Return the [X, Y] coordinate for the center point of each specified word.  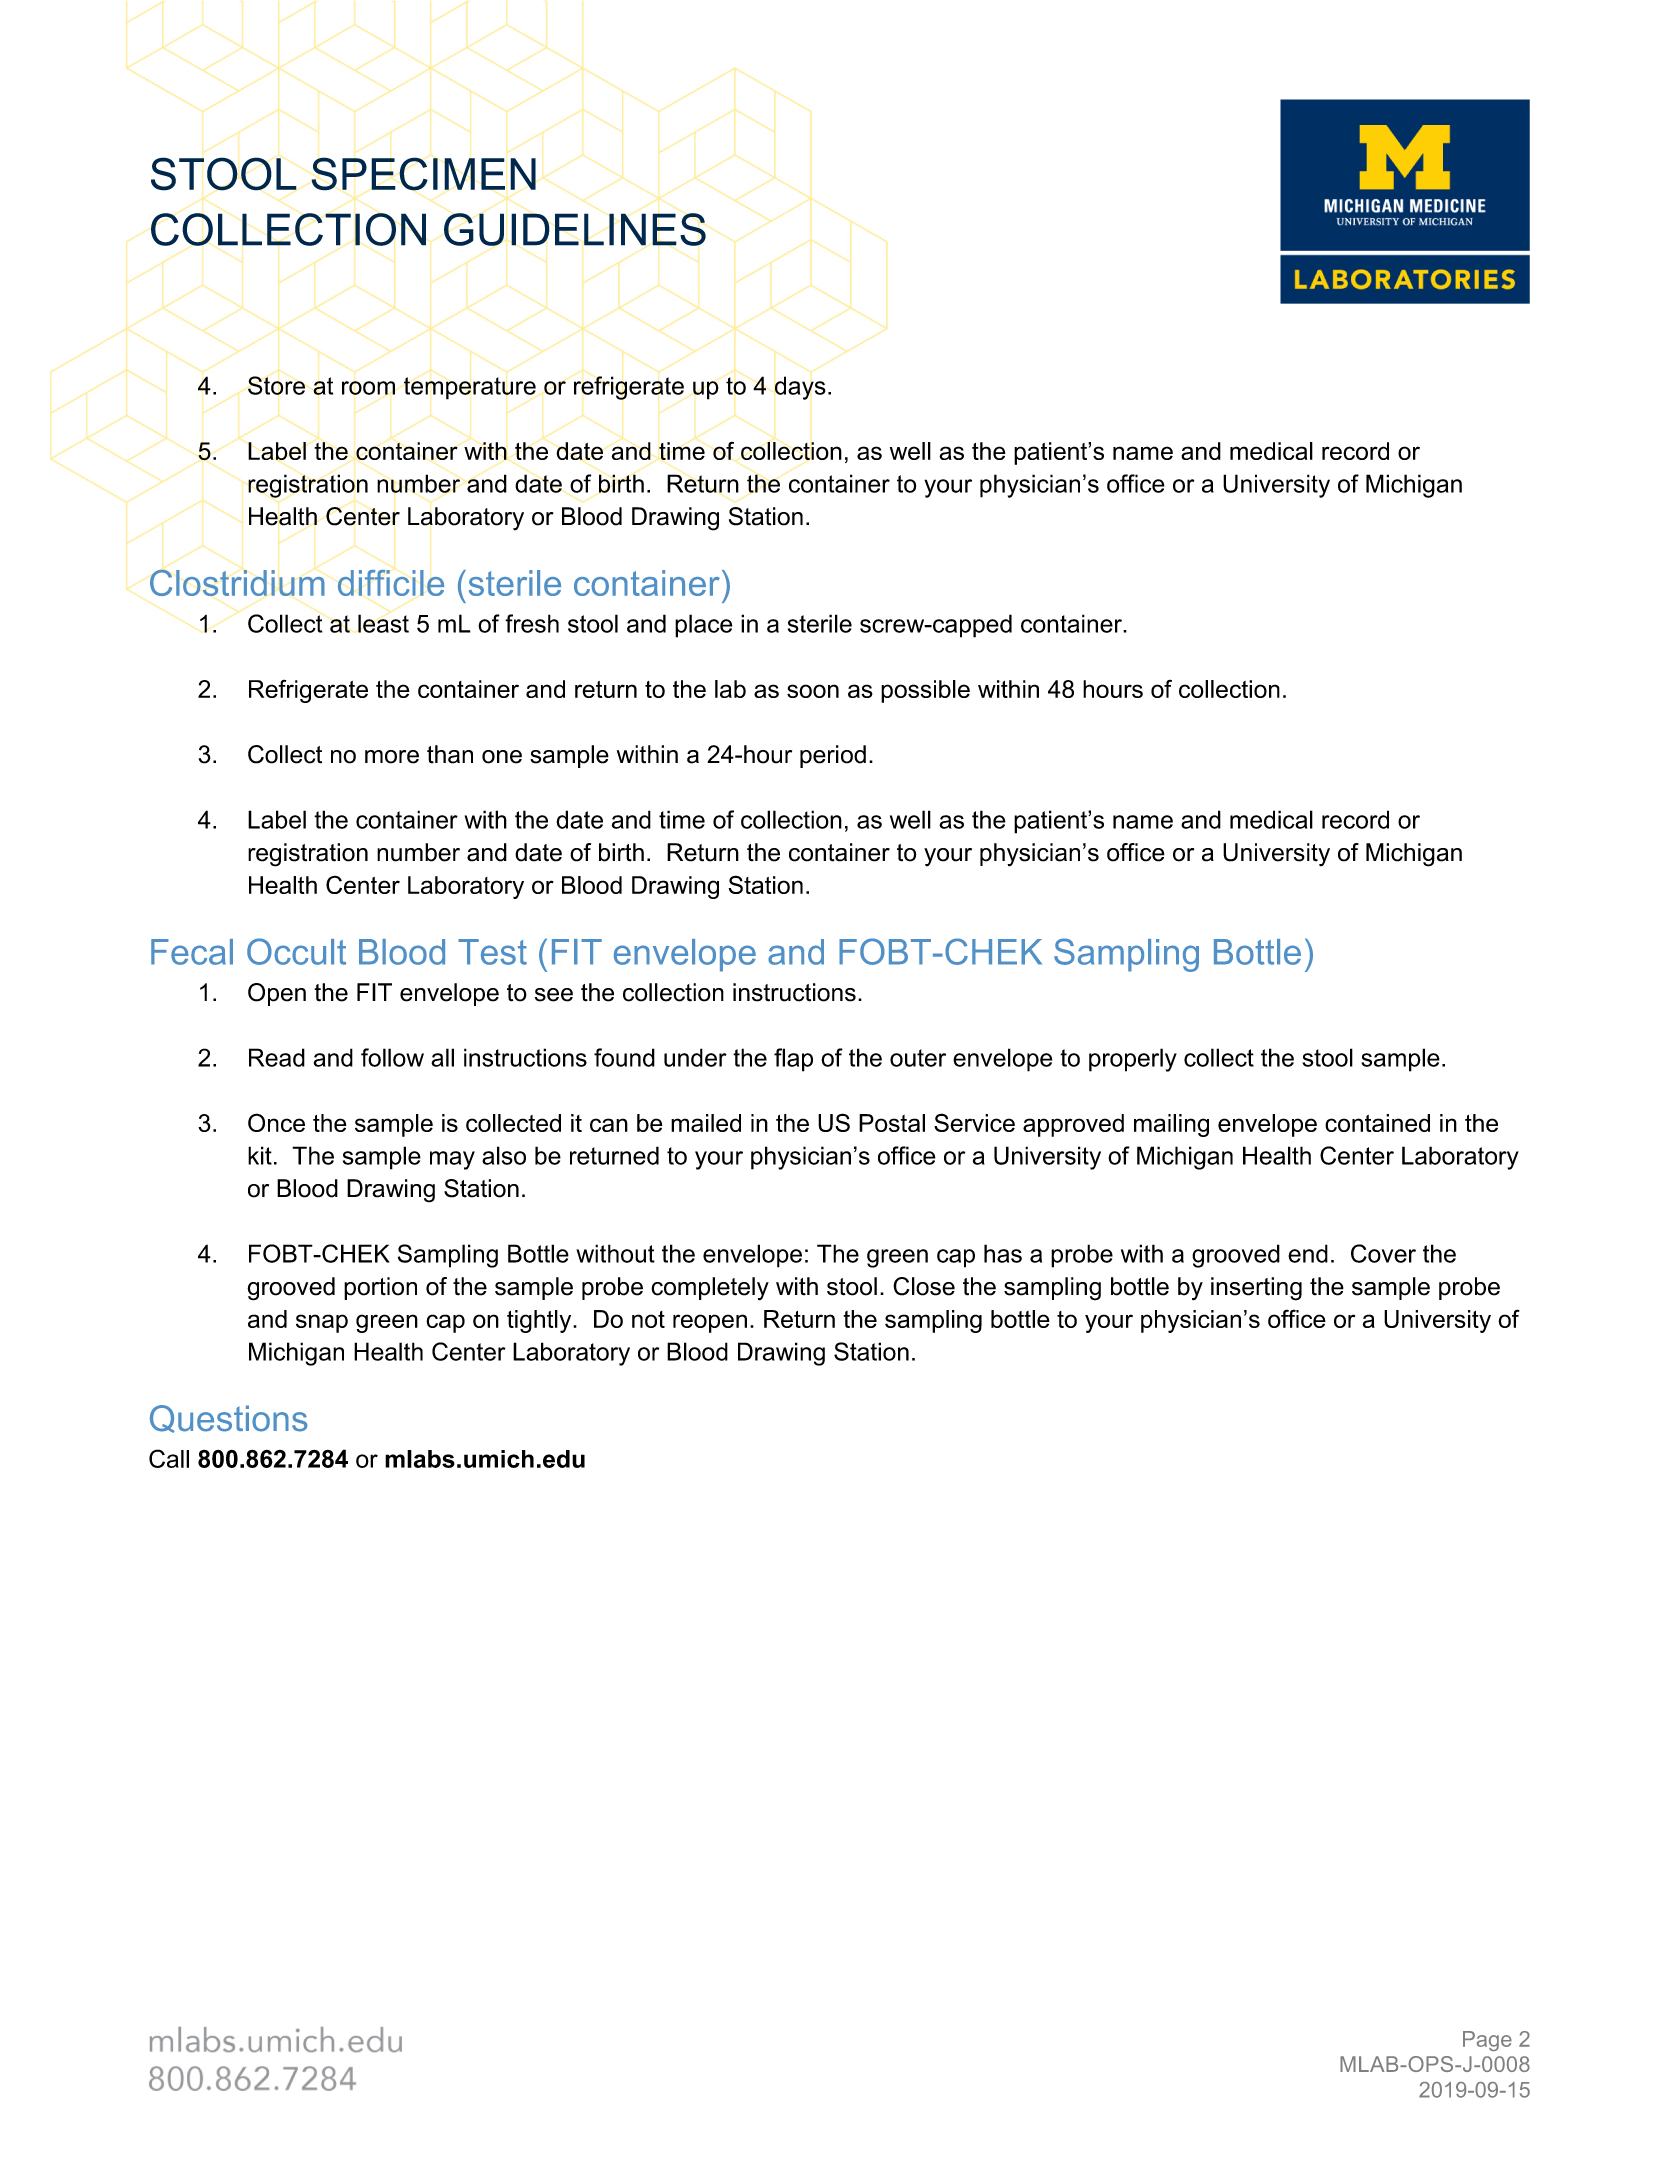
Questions [229, 1419]
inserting [1256, 1289]
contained [1377, 1123]
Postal [892, 1123]
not [648, 1319]
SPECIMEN [423, 174]
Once [276, 1122]
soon [813, 691]
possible [925, 691]
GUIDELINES [575, 229]
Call [169, 1458]
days [800, 388]
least [383, 623]
